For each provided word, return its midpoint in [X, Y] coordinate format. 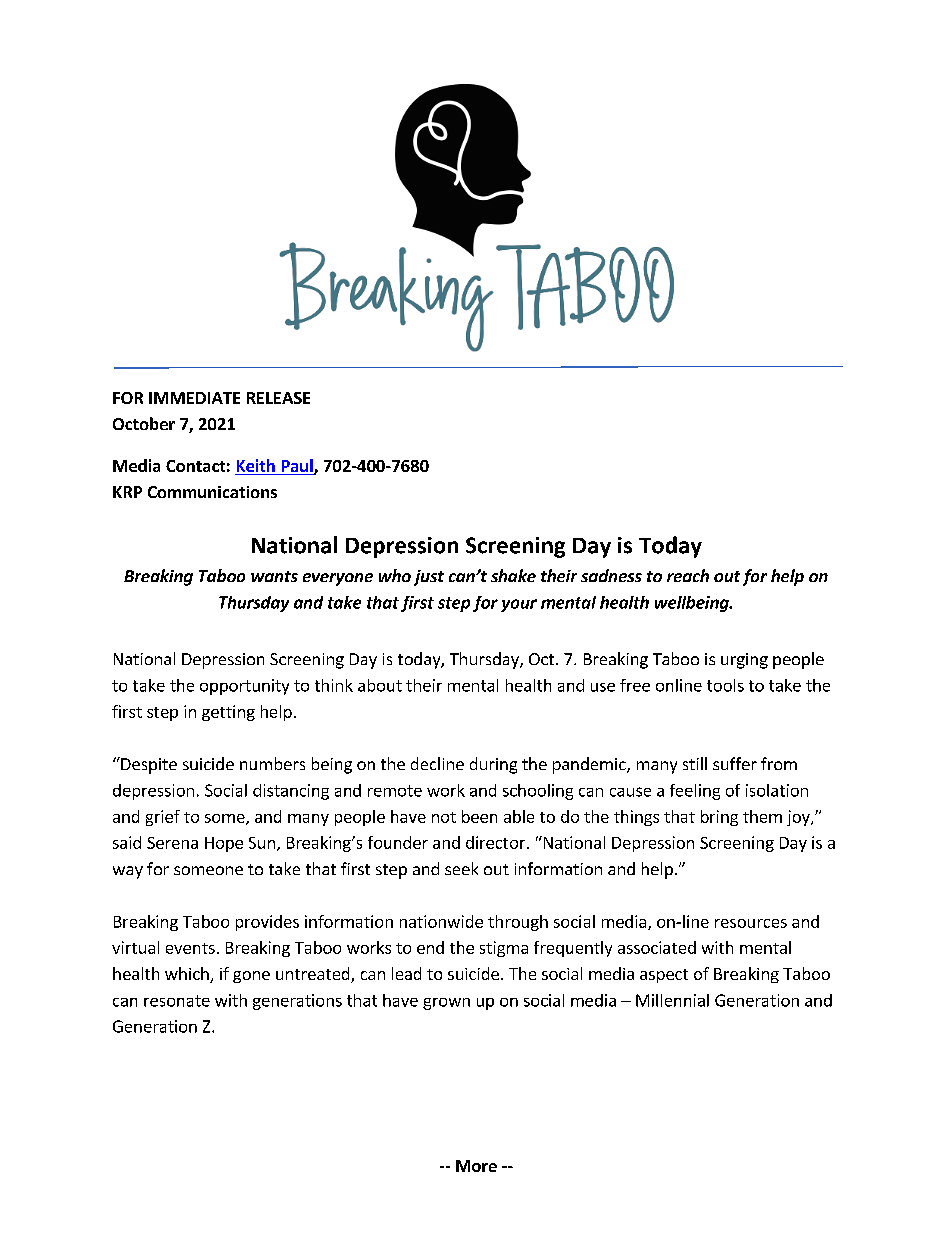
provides [267, 923]
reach [688, 575]
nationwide [441, 921]
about [380, 685]
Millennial [672, 1000]
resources [751, 923]
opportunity [244, 687]
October [144, 423]
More [476, 1166]
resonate [177, 1001]
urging [744, 661]
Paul [297, 467]
